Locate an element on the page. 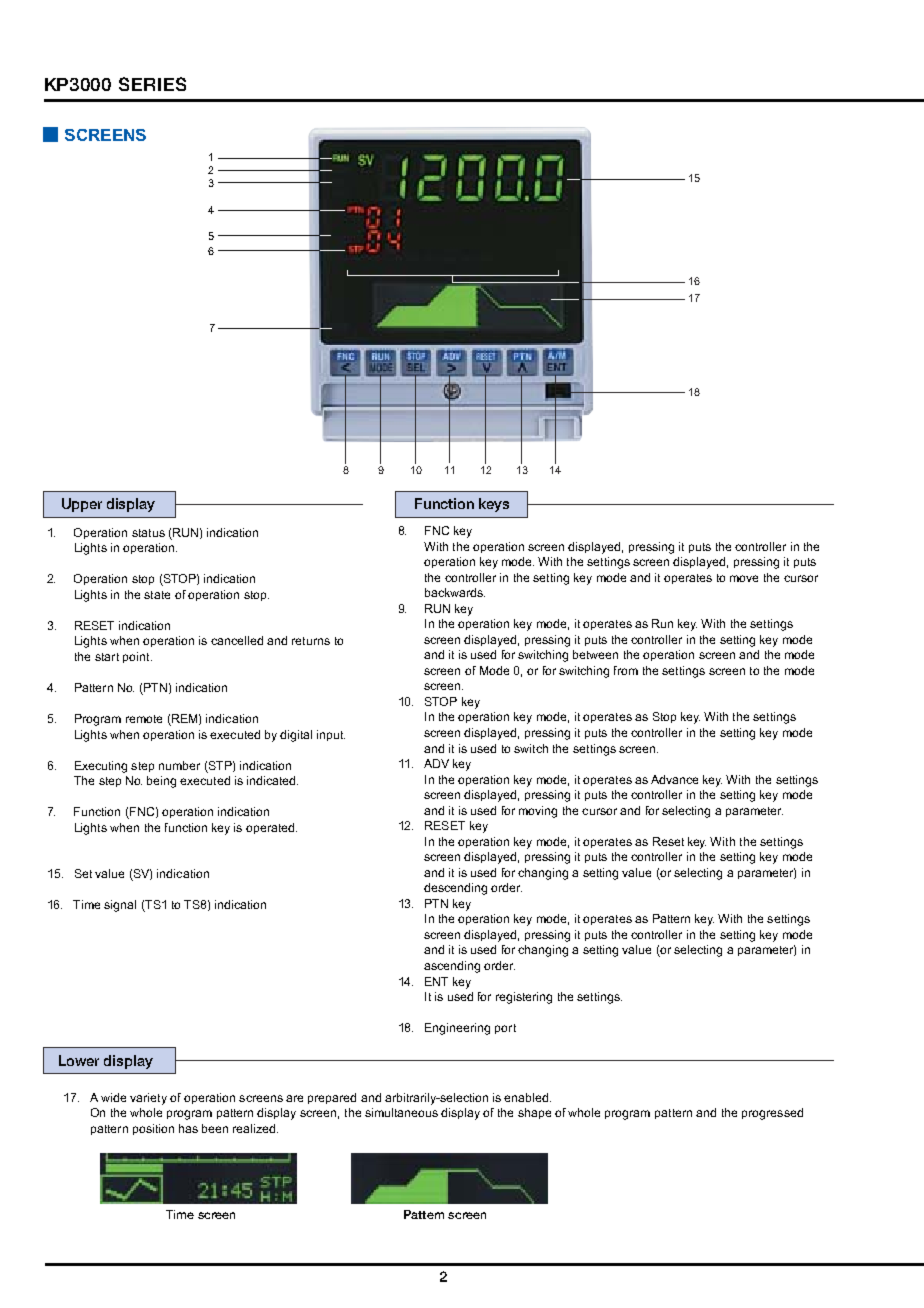  move is located at coordinates (744, 578).
